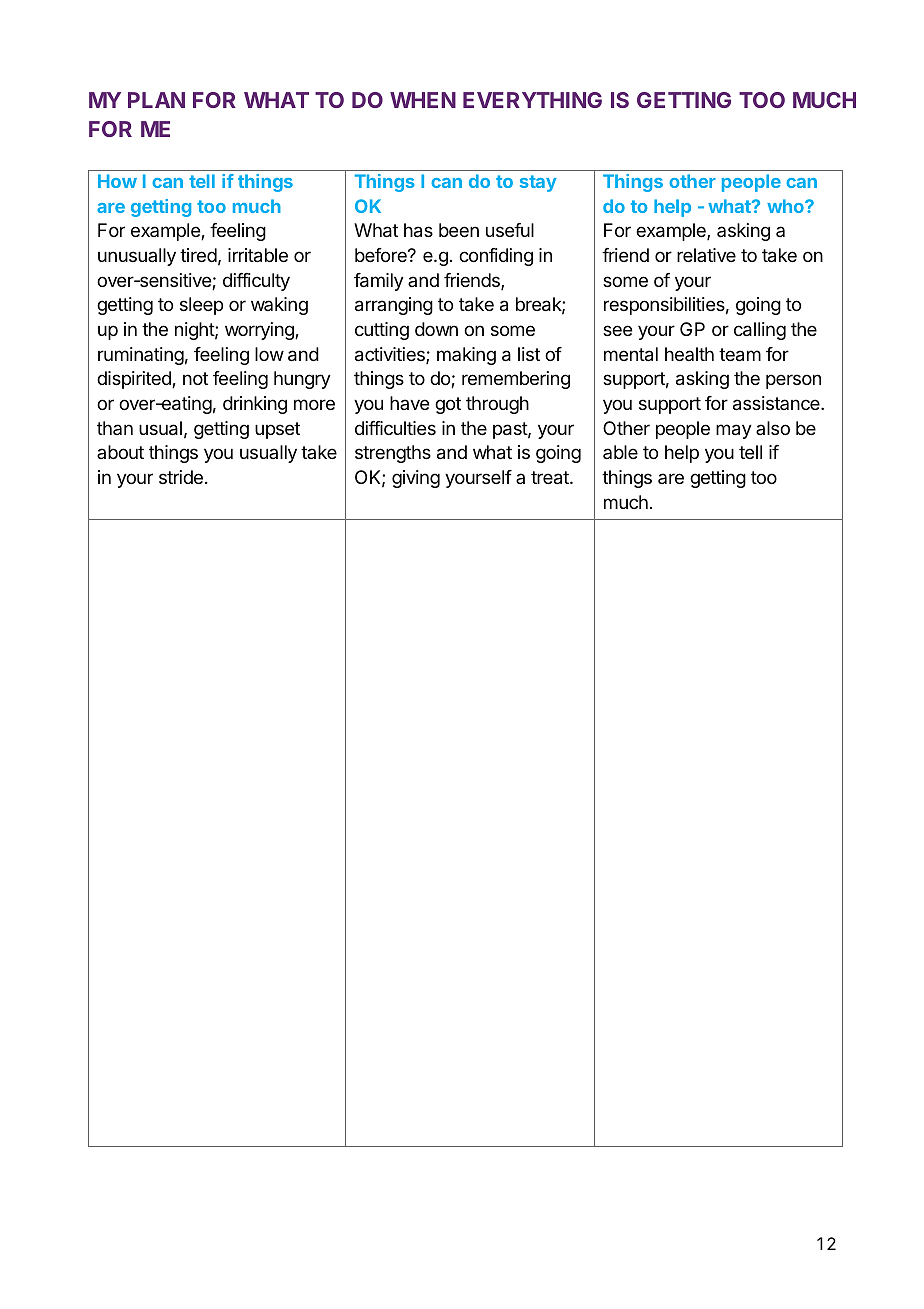 Image resolution: width=924 pixels, height=1309 pixels. What do you see at coordinates (156, 100) in the page?
I see `PLAN` at bounding box center [156, 100].
